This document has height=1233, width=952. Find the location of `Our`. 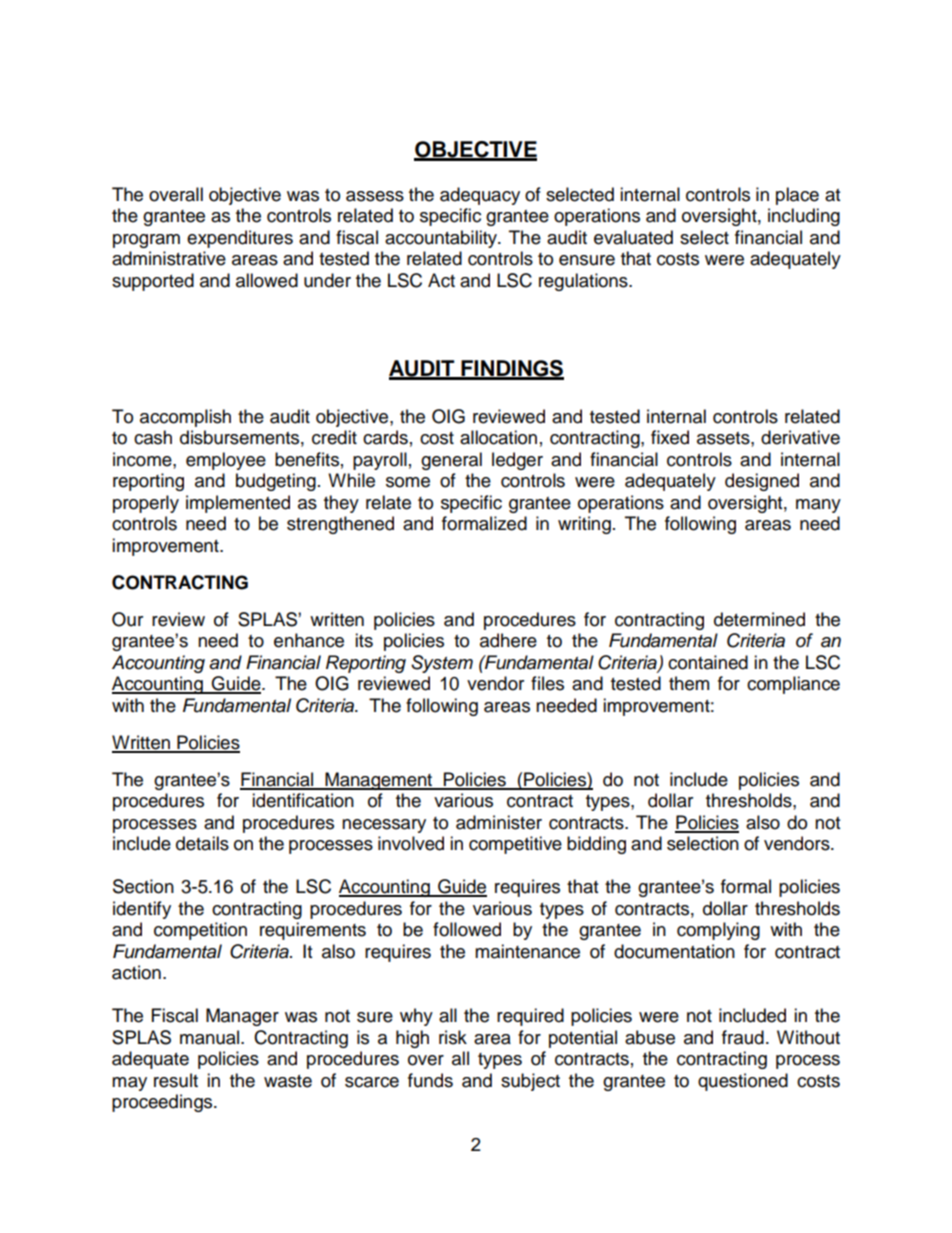

Our is located at coordinates (127, 619).
